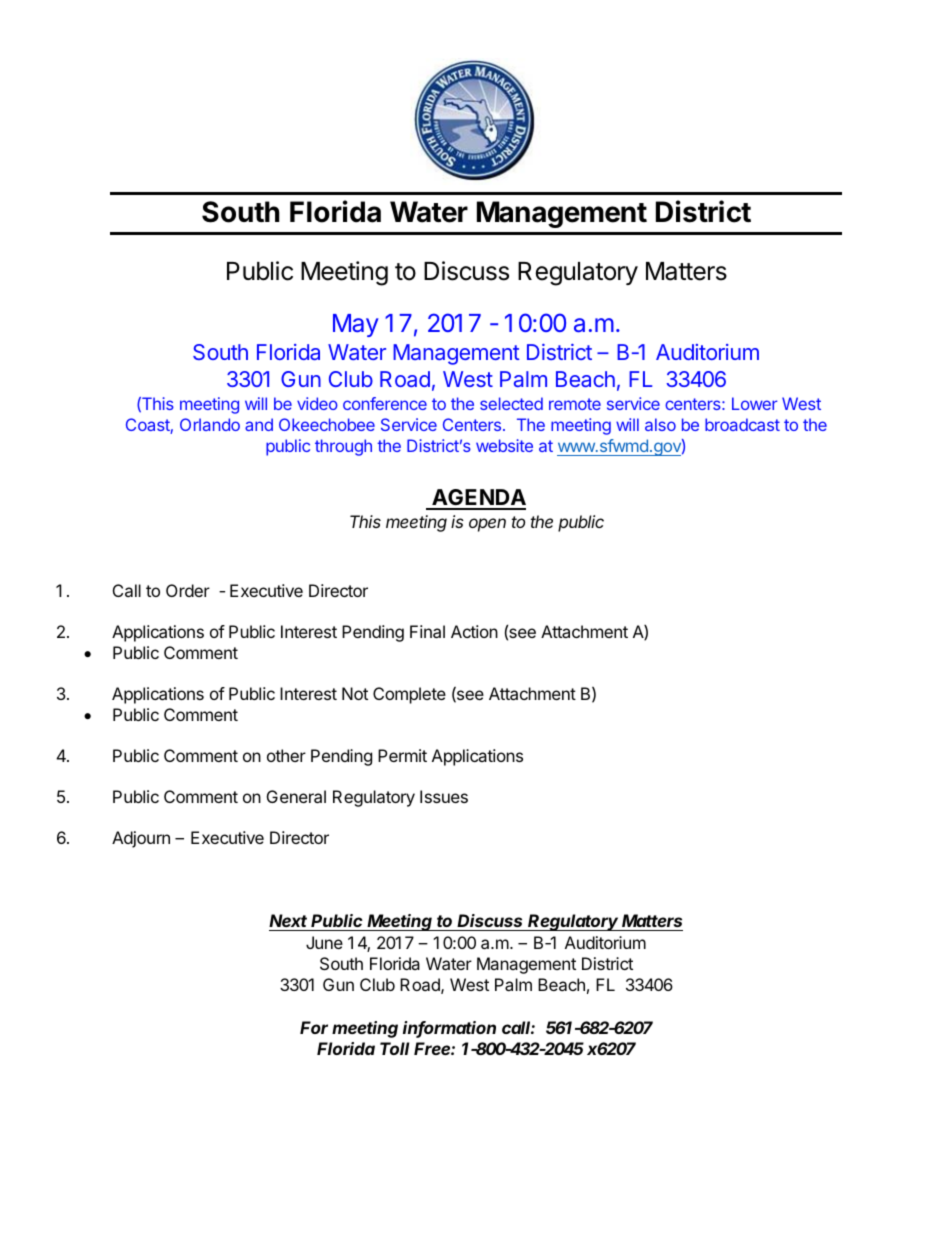 The height and width of the screenshot is (1233, 952). Describe the element at coordinates (409, 695) in the screenshot. I see `Complete` at that location.
